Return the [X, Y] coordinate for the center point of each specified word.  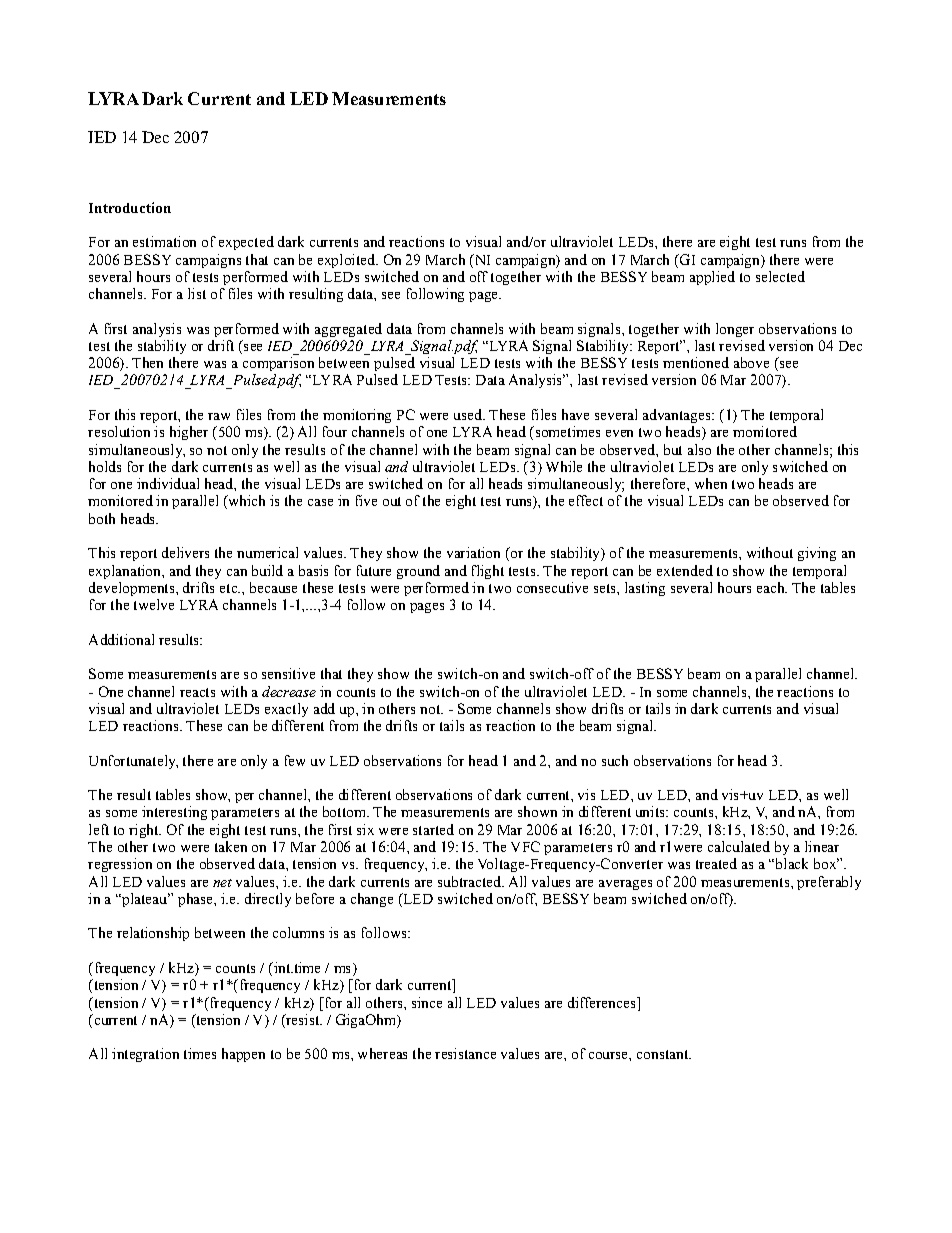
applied [712, 278]
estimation [164, 241]
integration [145, 1055]
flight [488, 572]
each [772, 587]
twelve [154, 604]
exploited [347, 261]
